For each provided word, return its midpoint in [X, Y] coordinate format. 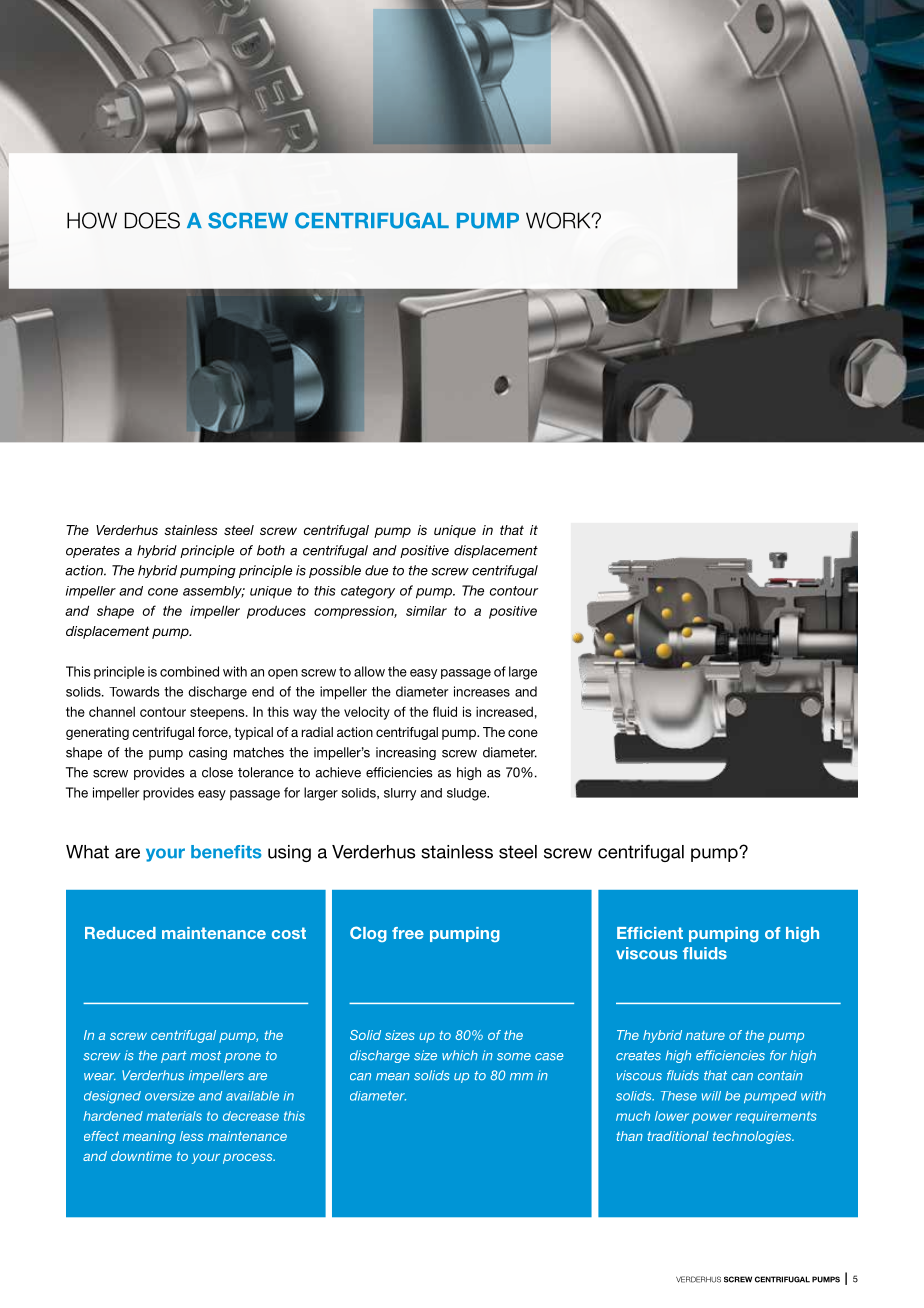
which [460, 1055]
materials [174, 1116]
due [376, 570]
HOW [92, 220]
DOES [152, 220]
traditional [677, 1136]
